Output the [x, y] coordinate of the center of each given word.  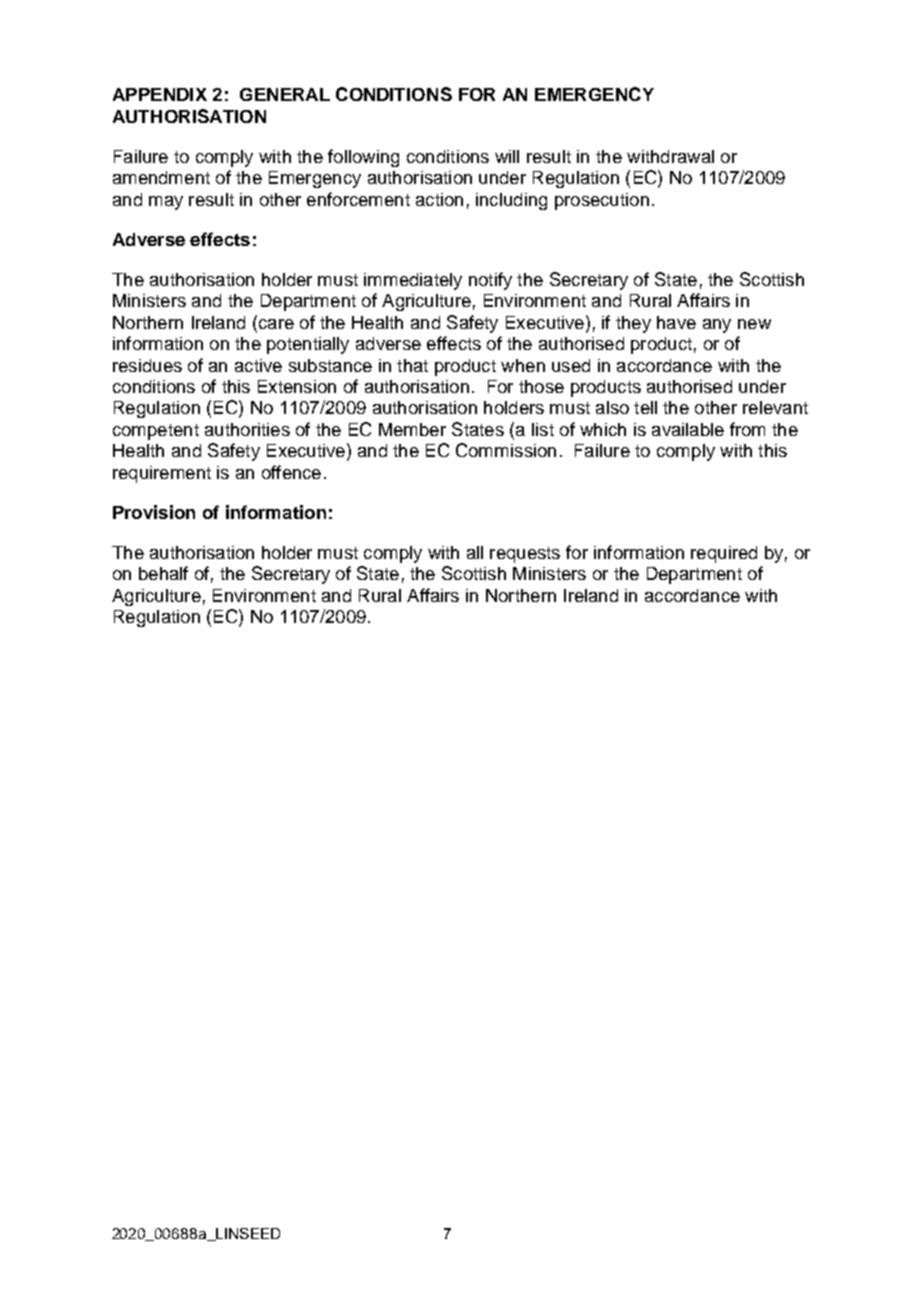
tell [645, 407]
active [258, 365]
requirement [162, 474]
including [511, 201]
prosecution [602, 201]
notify [490, 281]
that [412, 365]
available [688, 429]
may [166, 203]
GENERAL [285, 94]
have [676, 322]
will [507, 156]
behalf [163, 573]
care [275, 322]
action [439, 199]
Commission [506, 450]
